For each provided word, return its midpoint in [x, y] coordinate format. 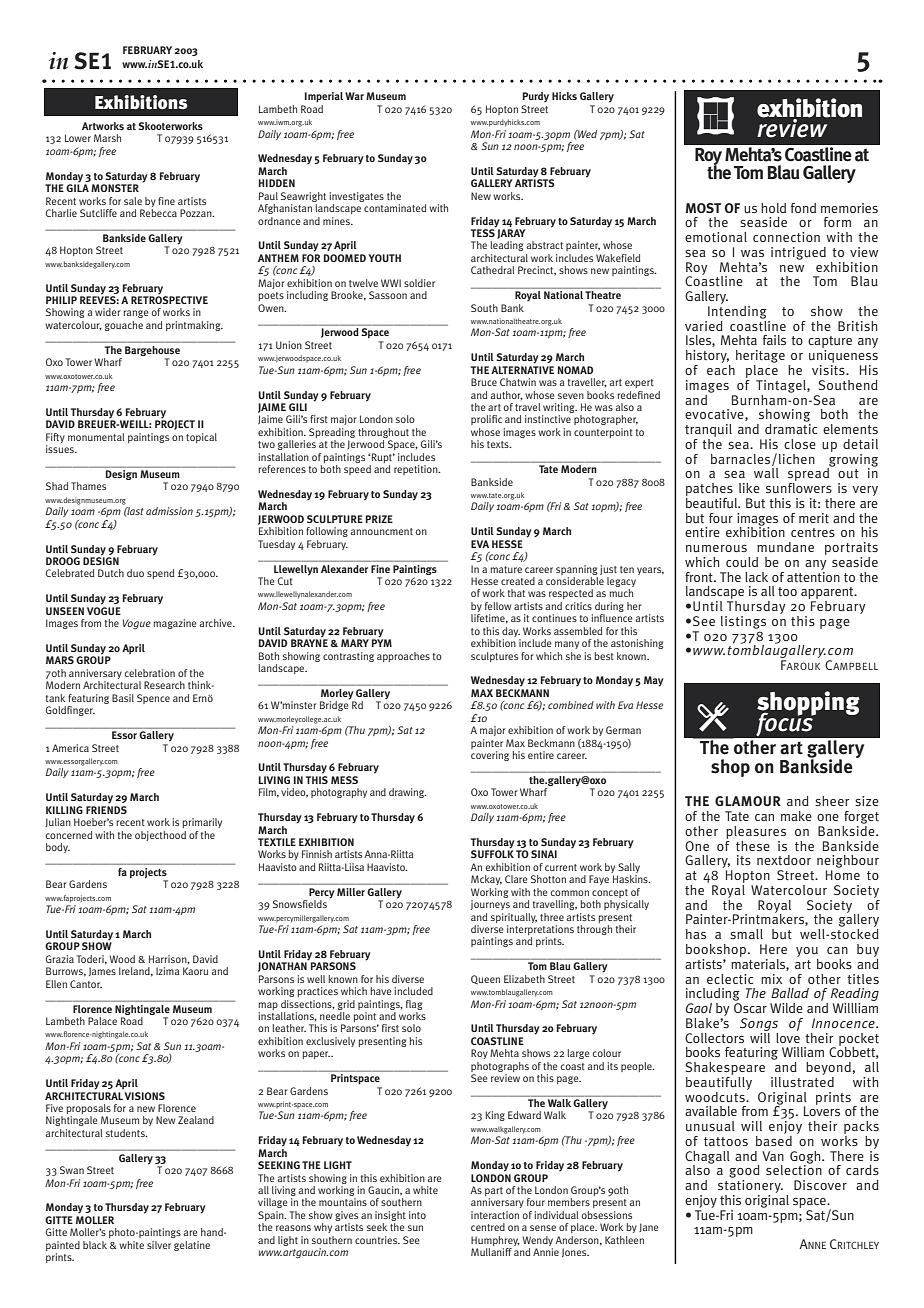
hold [773, 208]
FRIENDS [106, 810]
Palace [102, 1021]
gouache [124, 326]
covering [490, 756]
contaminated [395, 208]
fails [774, 340]
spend [160, 574]
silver [159, 1245]
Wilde [786, 1008]
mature [506, 569]
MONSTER [115, 188]
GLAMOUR [748, 801]
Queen [485, 980]
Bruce [484, 382]
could [742, 562]
